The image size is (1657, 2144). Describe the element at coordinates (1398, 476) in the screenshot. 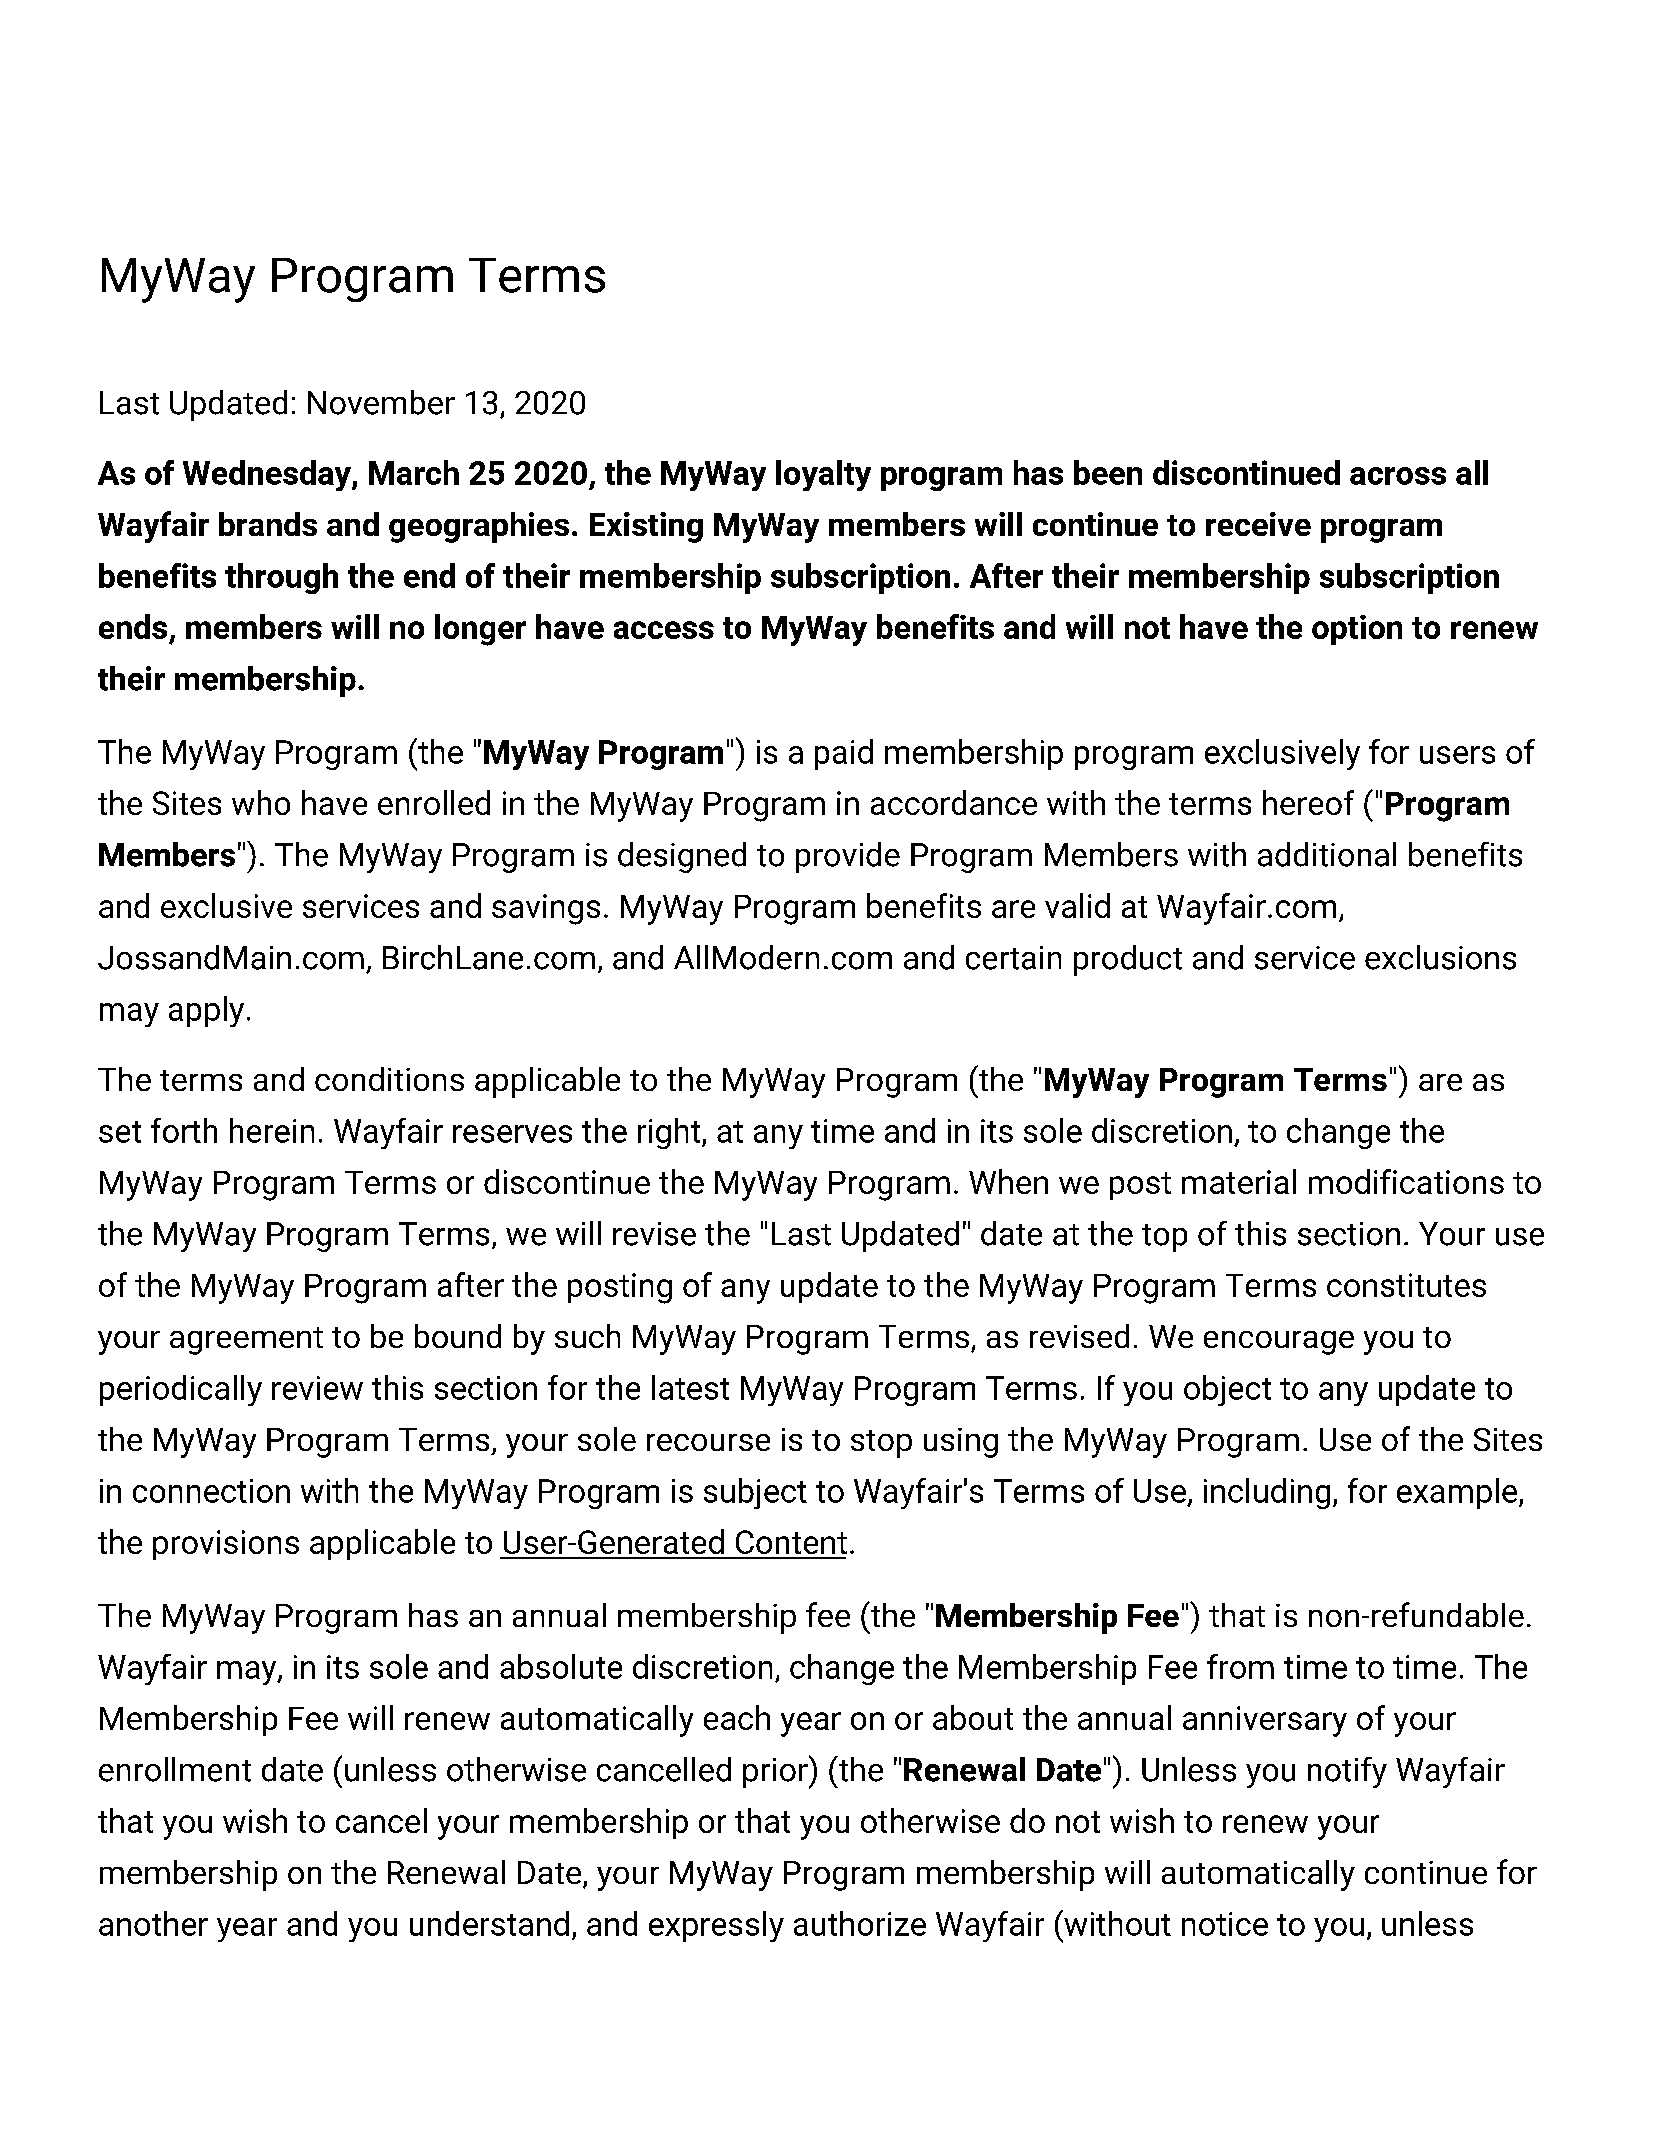

I see `across` at that location.
